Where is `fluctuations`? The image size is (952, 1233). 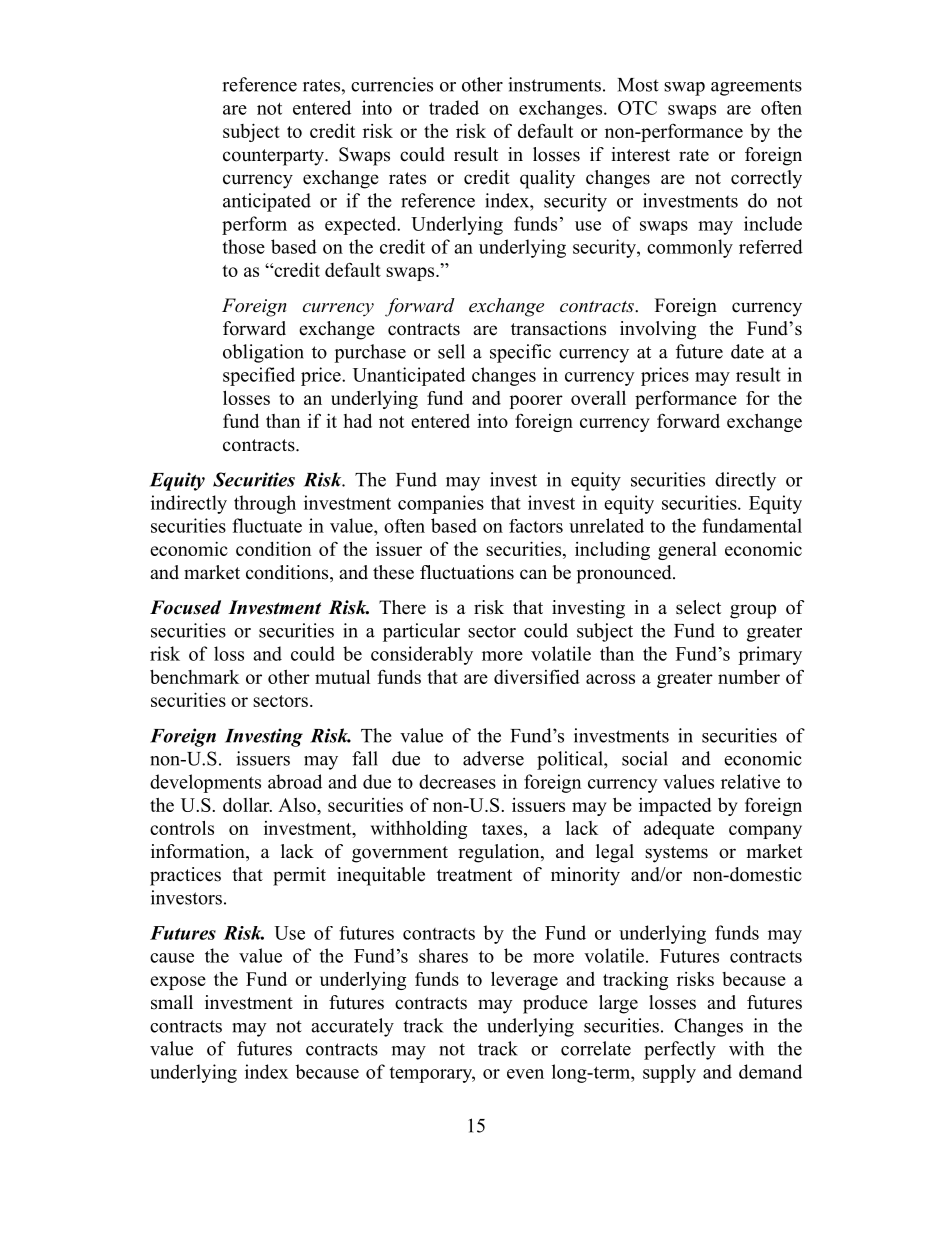
fluctuations is located at coordinates (467, 572).
